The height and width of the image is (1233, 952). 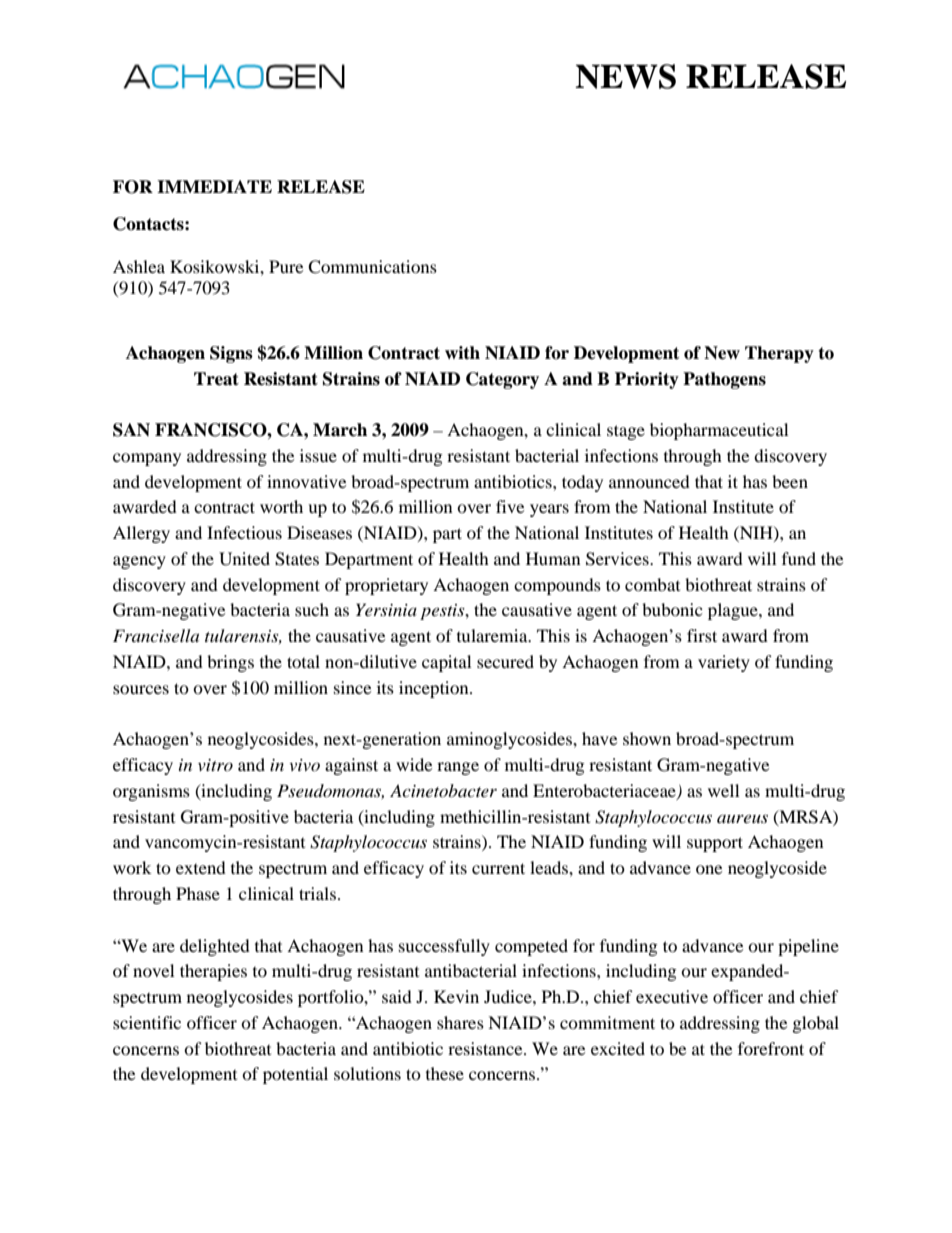 What do you see at coordinates (214, 186) in the image?
I see `IMMEDIATE` at bounding box center [214, 186].
